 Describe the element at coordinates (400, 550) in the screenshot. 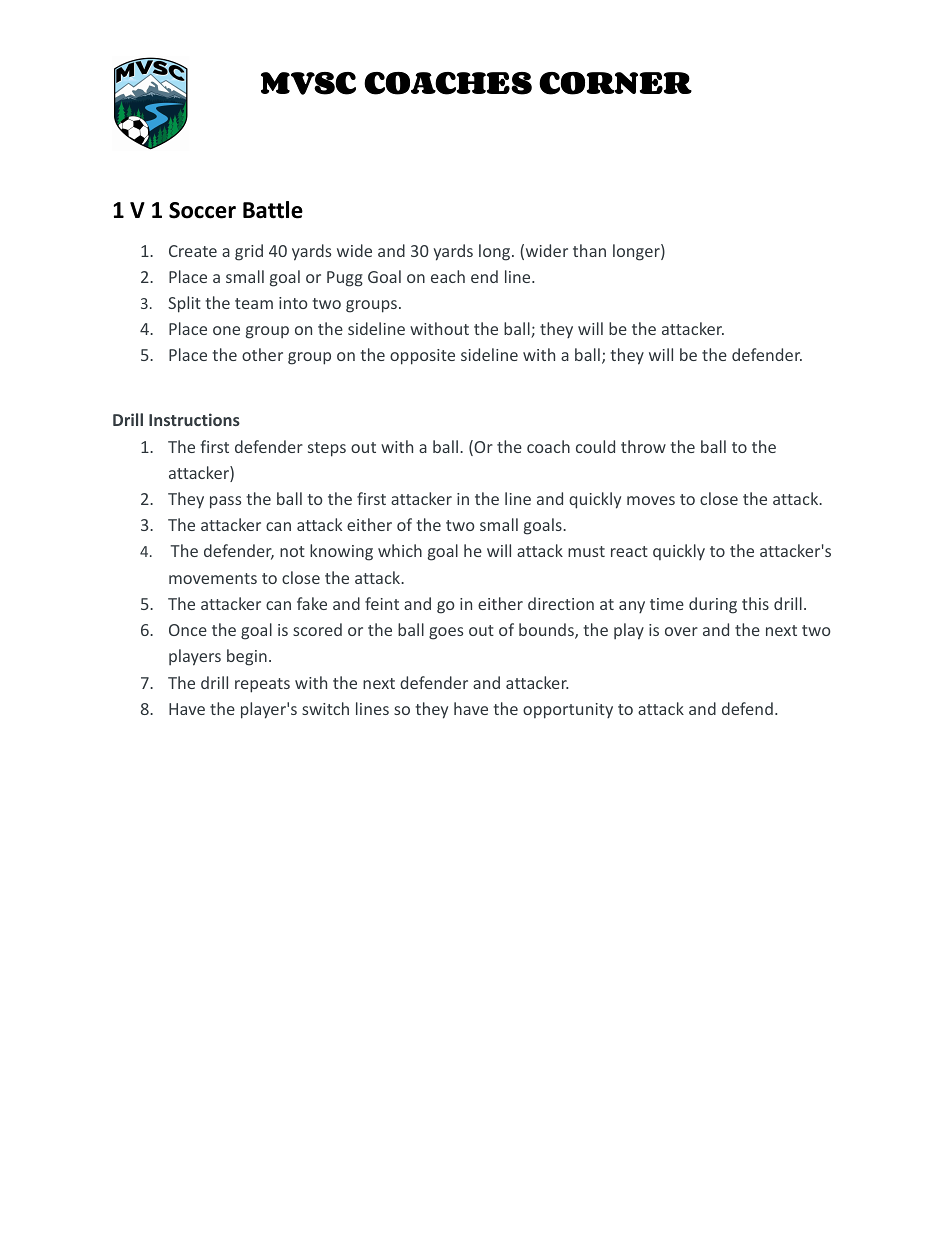

I see `which` at that location.
